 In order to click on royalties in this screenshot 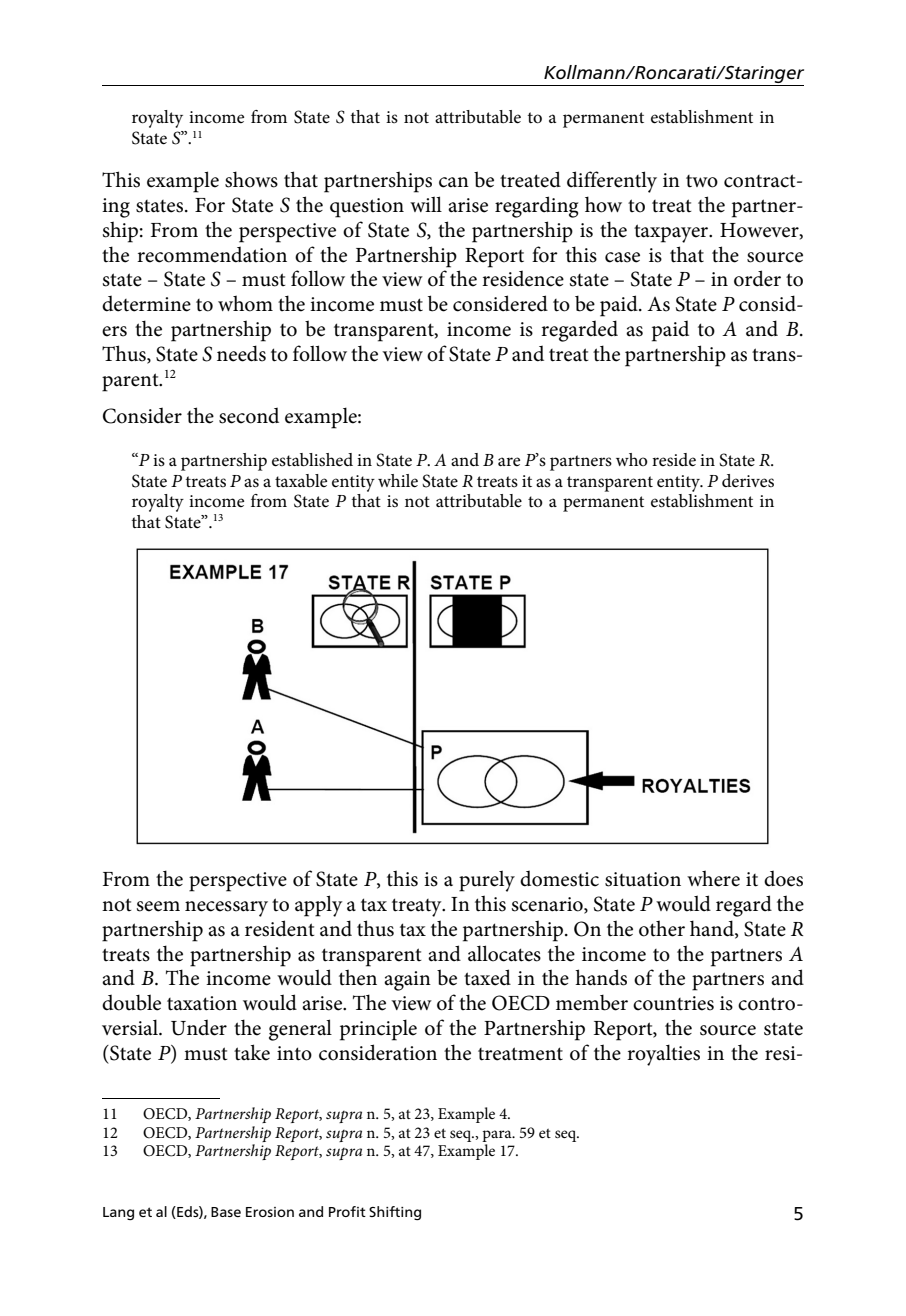, I will do `click(663, 1055)`.
